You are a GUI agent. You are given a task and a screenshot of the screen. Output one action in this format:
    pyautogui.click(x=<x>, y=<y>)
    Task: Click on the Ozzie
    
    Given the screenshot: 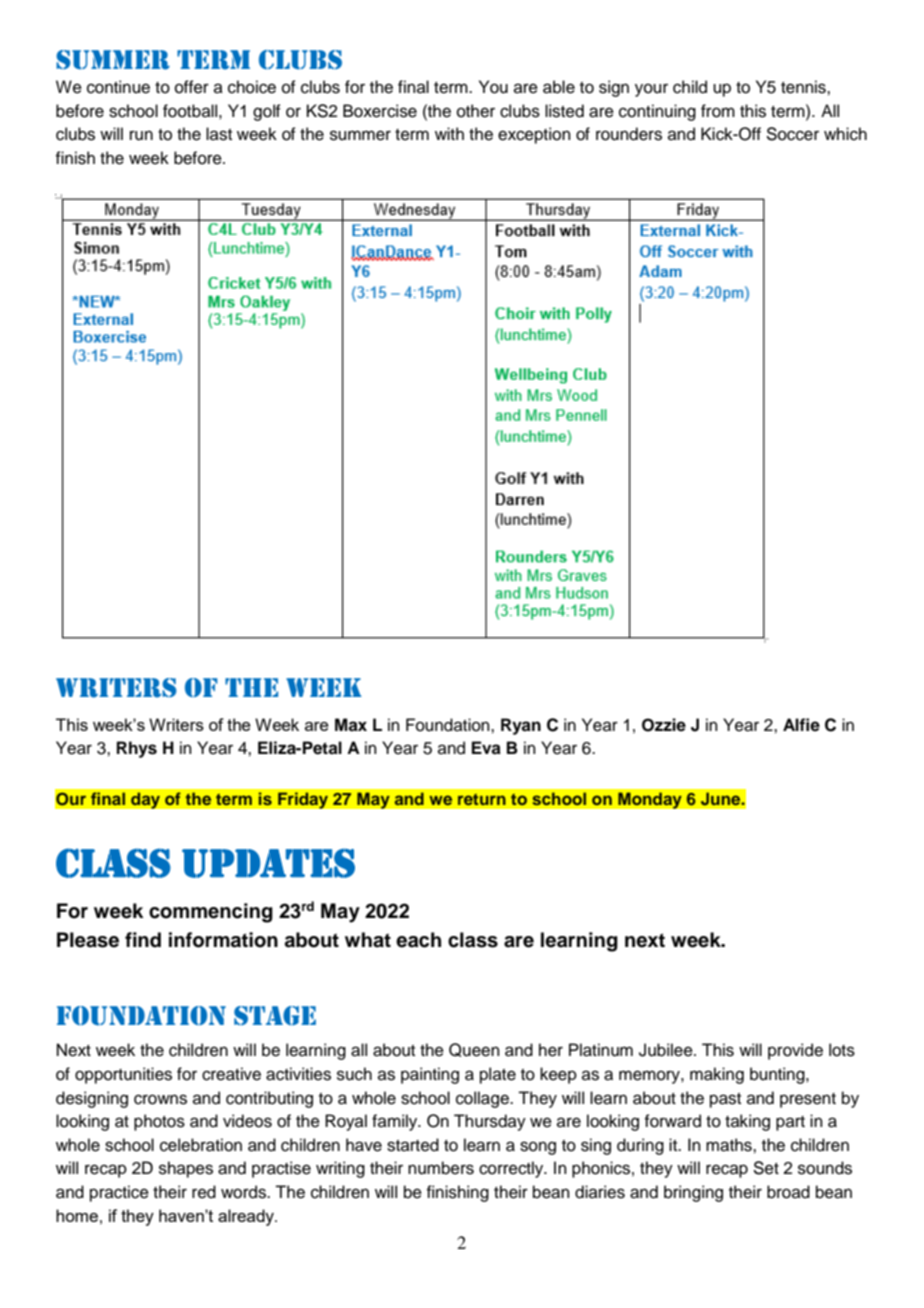 What is the action you would take?
    pyautogui.click(x=664, y=725)
